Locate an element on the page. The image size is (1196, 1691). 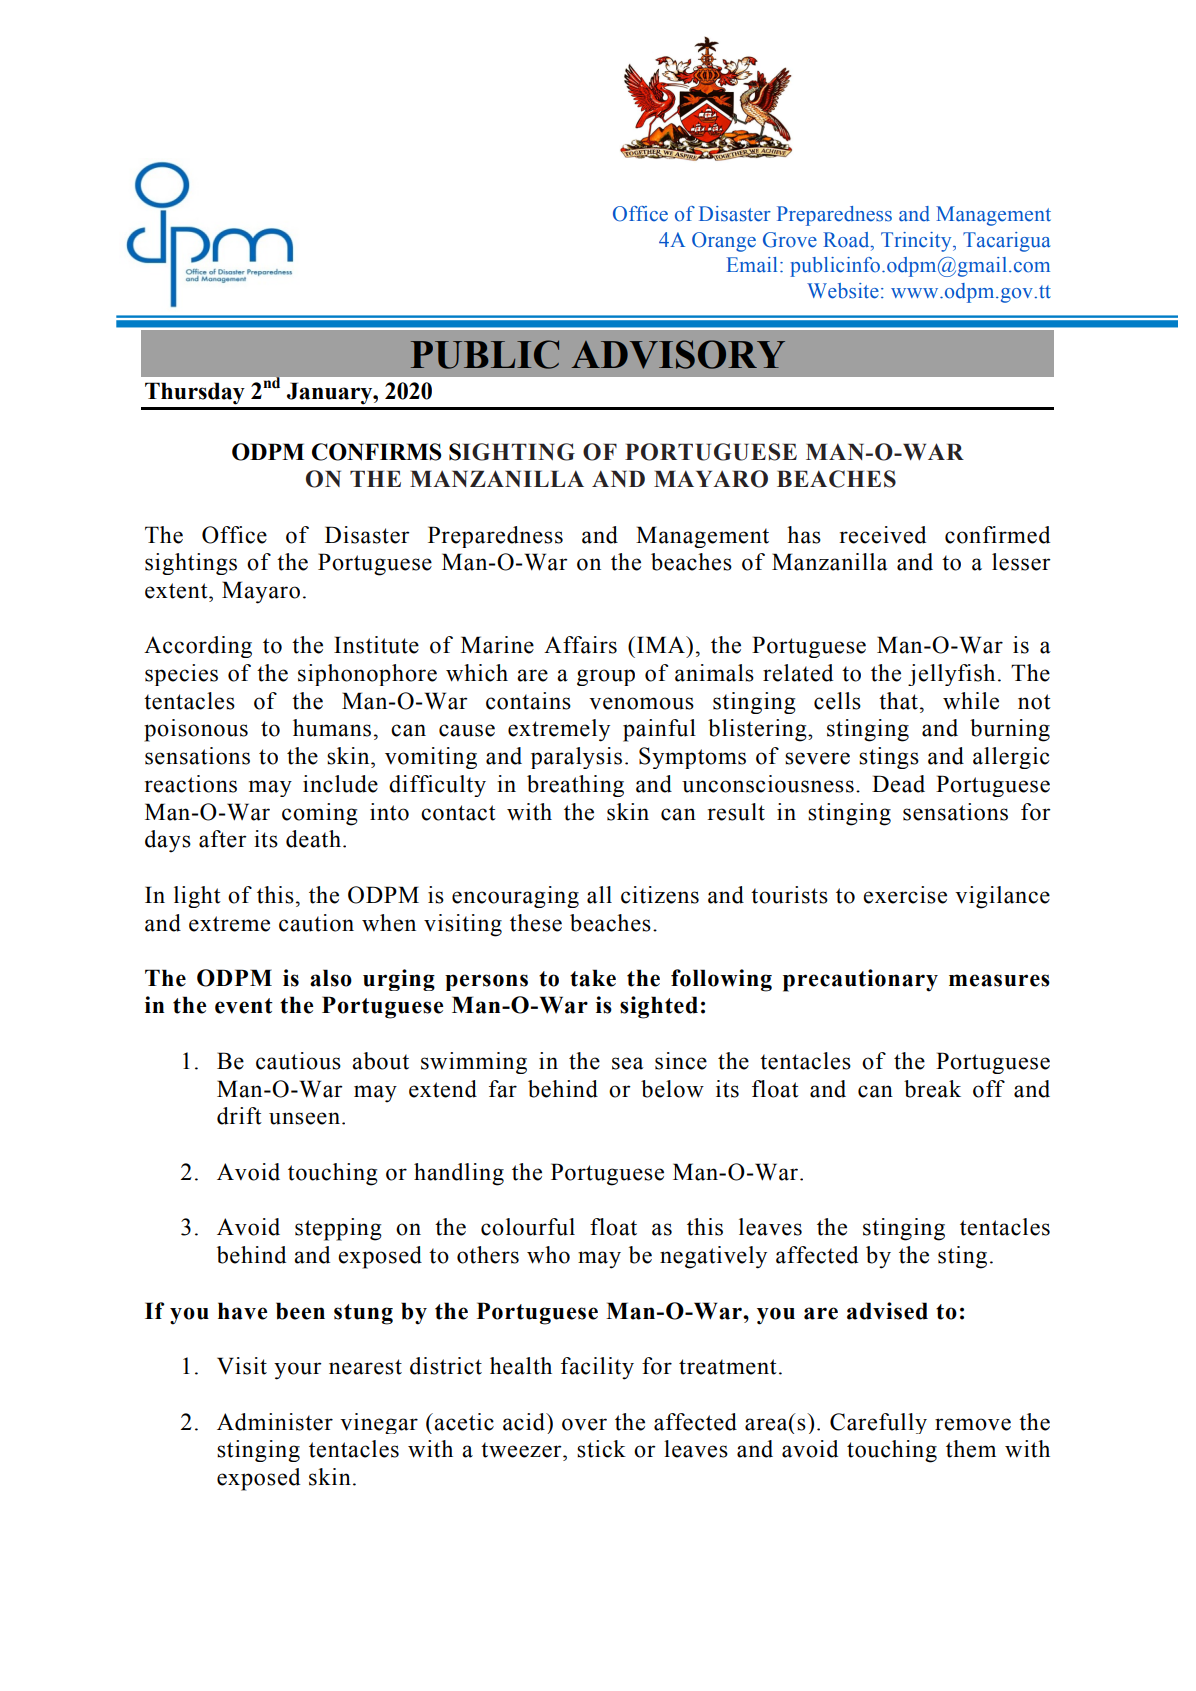
breathing is located at coordinates (575, 786).
